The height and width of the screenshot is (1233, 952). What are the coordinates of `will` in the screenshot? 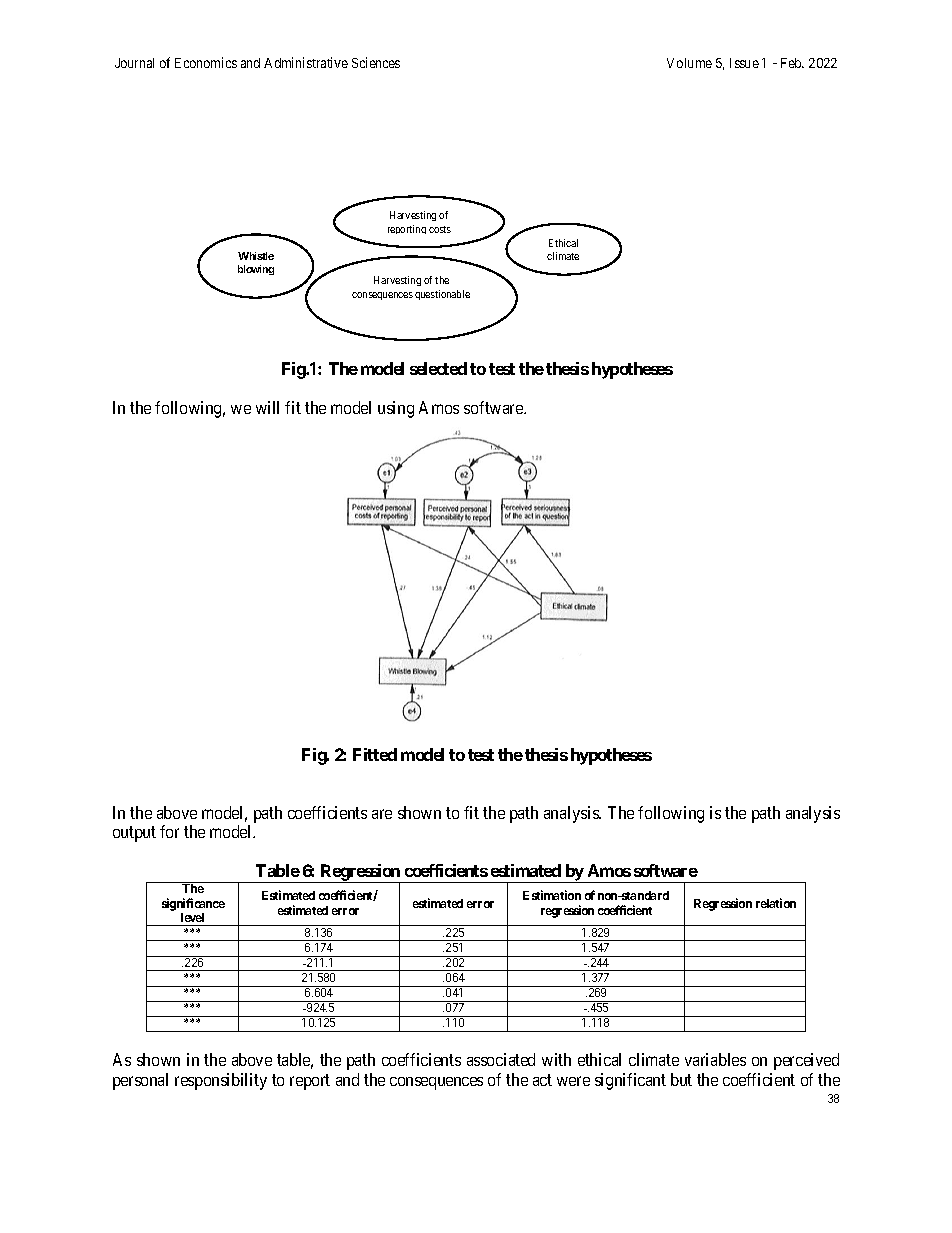 It's located at (267, 407).
